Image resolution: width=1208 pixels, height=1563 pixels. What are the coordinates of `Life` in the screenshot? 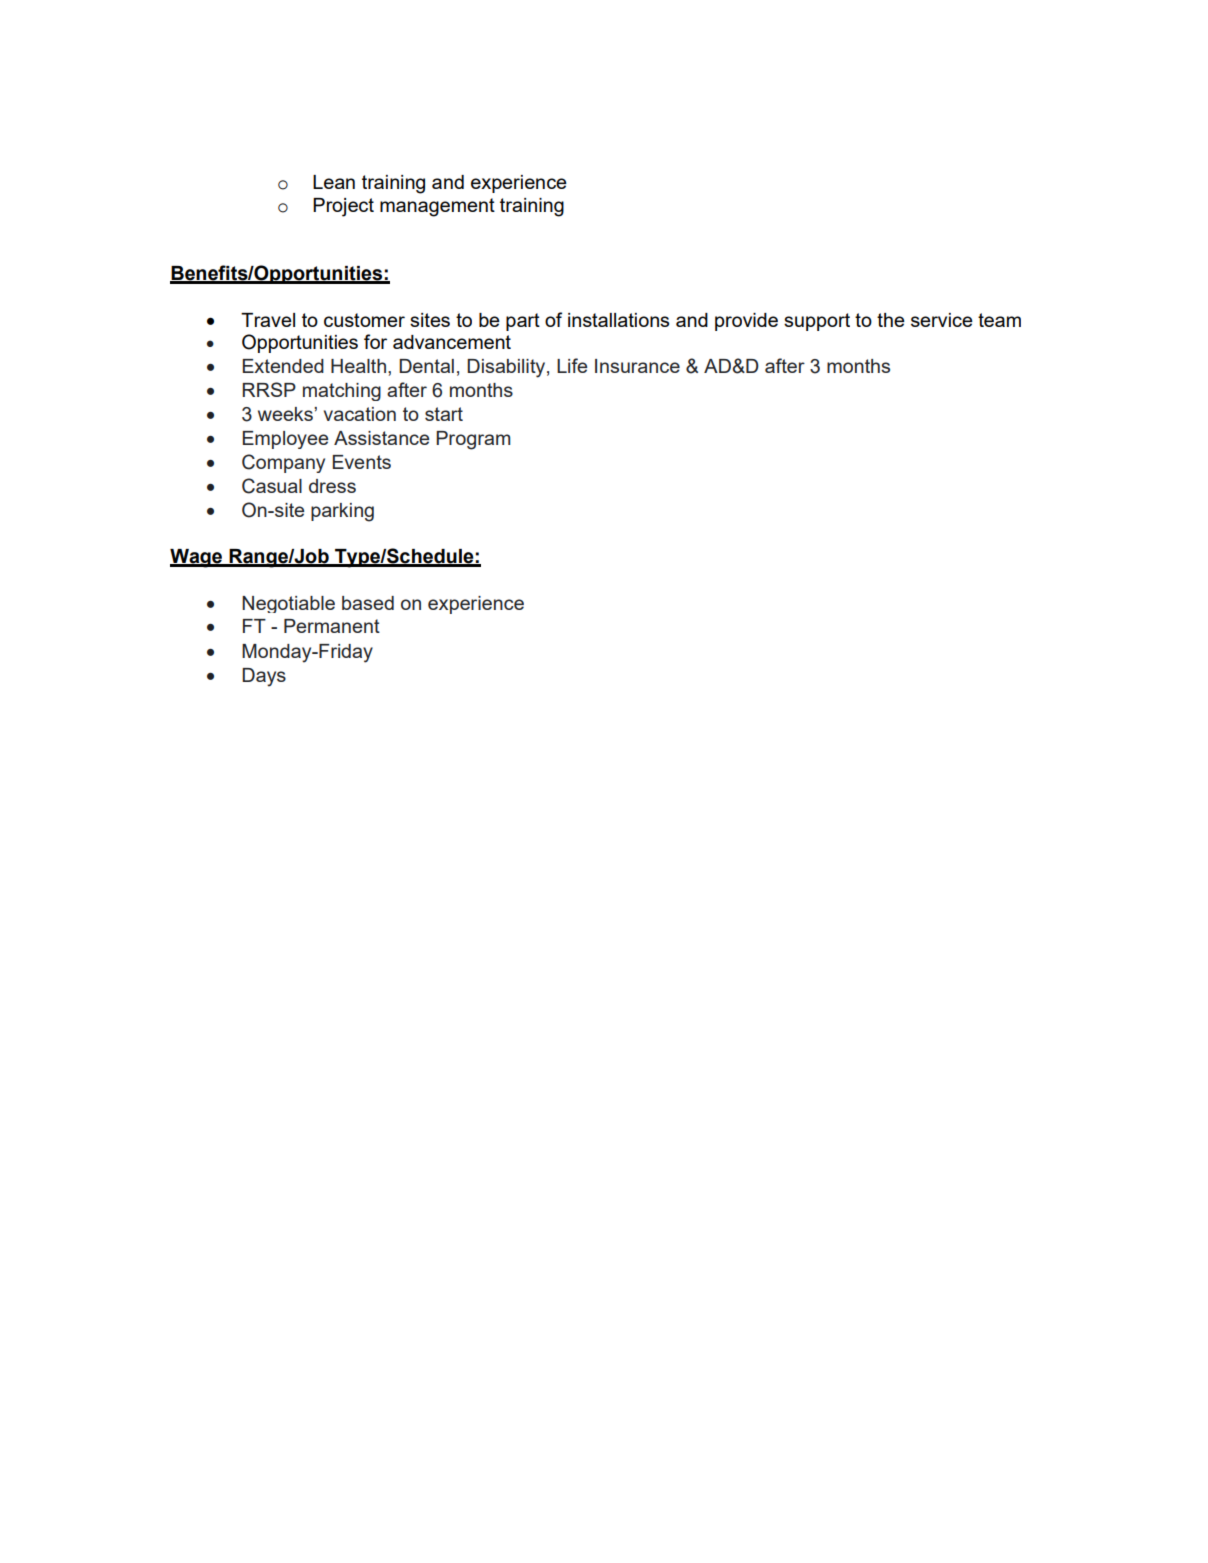 It's located at (572, 365).
